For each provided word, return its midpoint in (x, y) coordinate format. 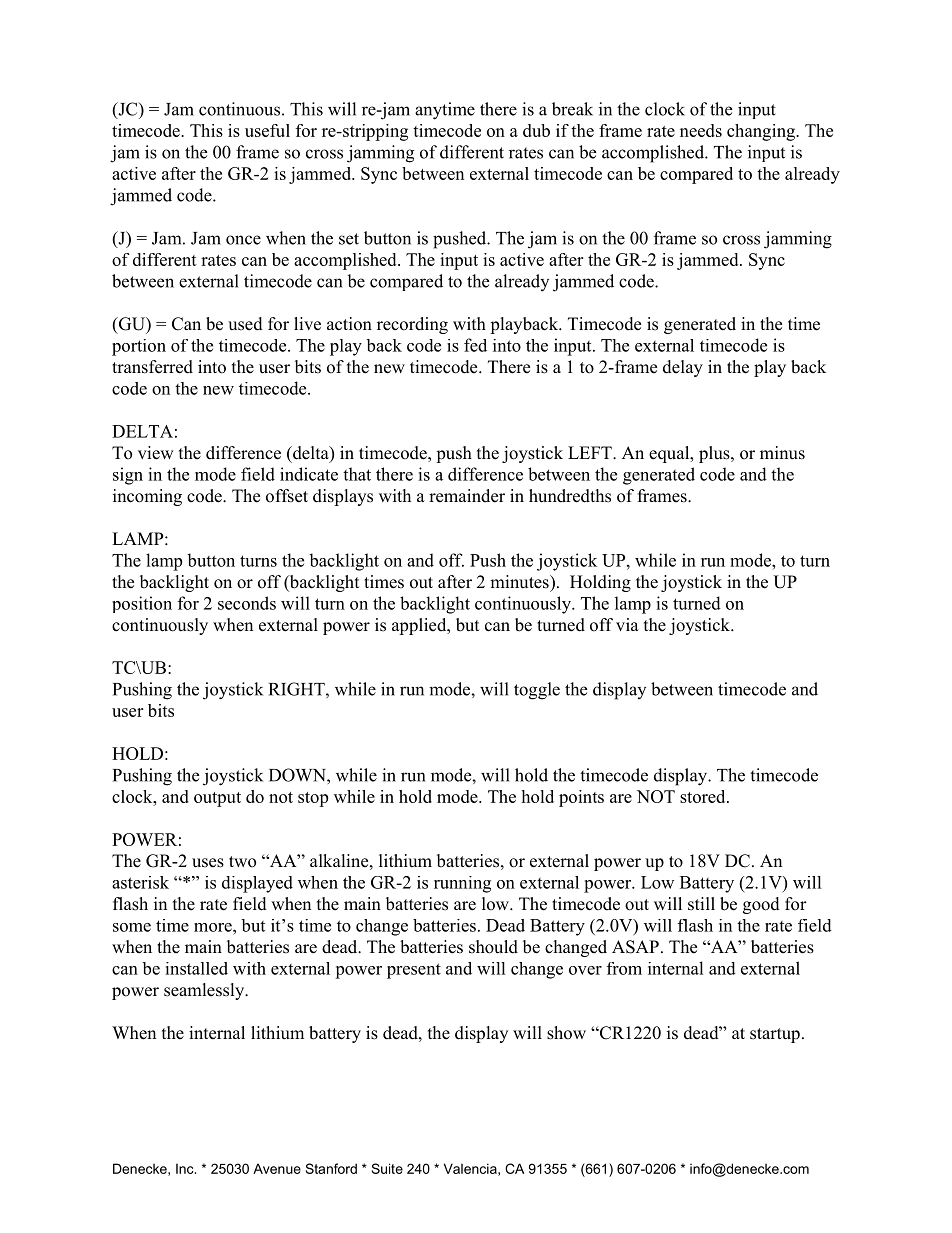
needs (701, 130)
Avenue (277, 1168)
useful (267, 130)
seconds (247, 603)
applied (420, 626)
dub (536, 130)
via (627, 624)
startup (775, 1035)
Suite (387, 1168)
